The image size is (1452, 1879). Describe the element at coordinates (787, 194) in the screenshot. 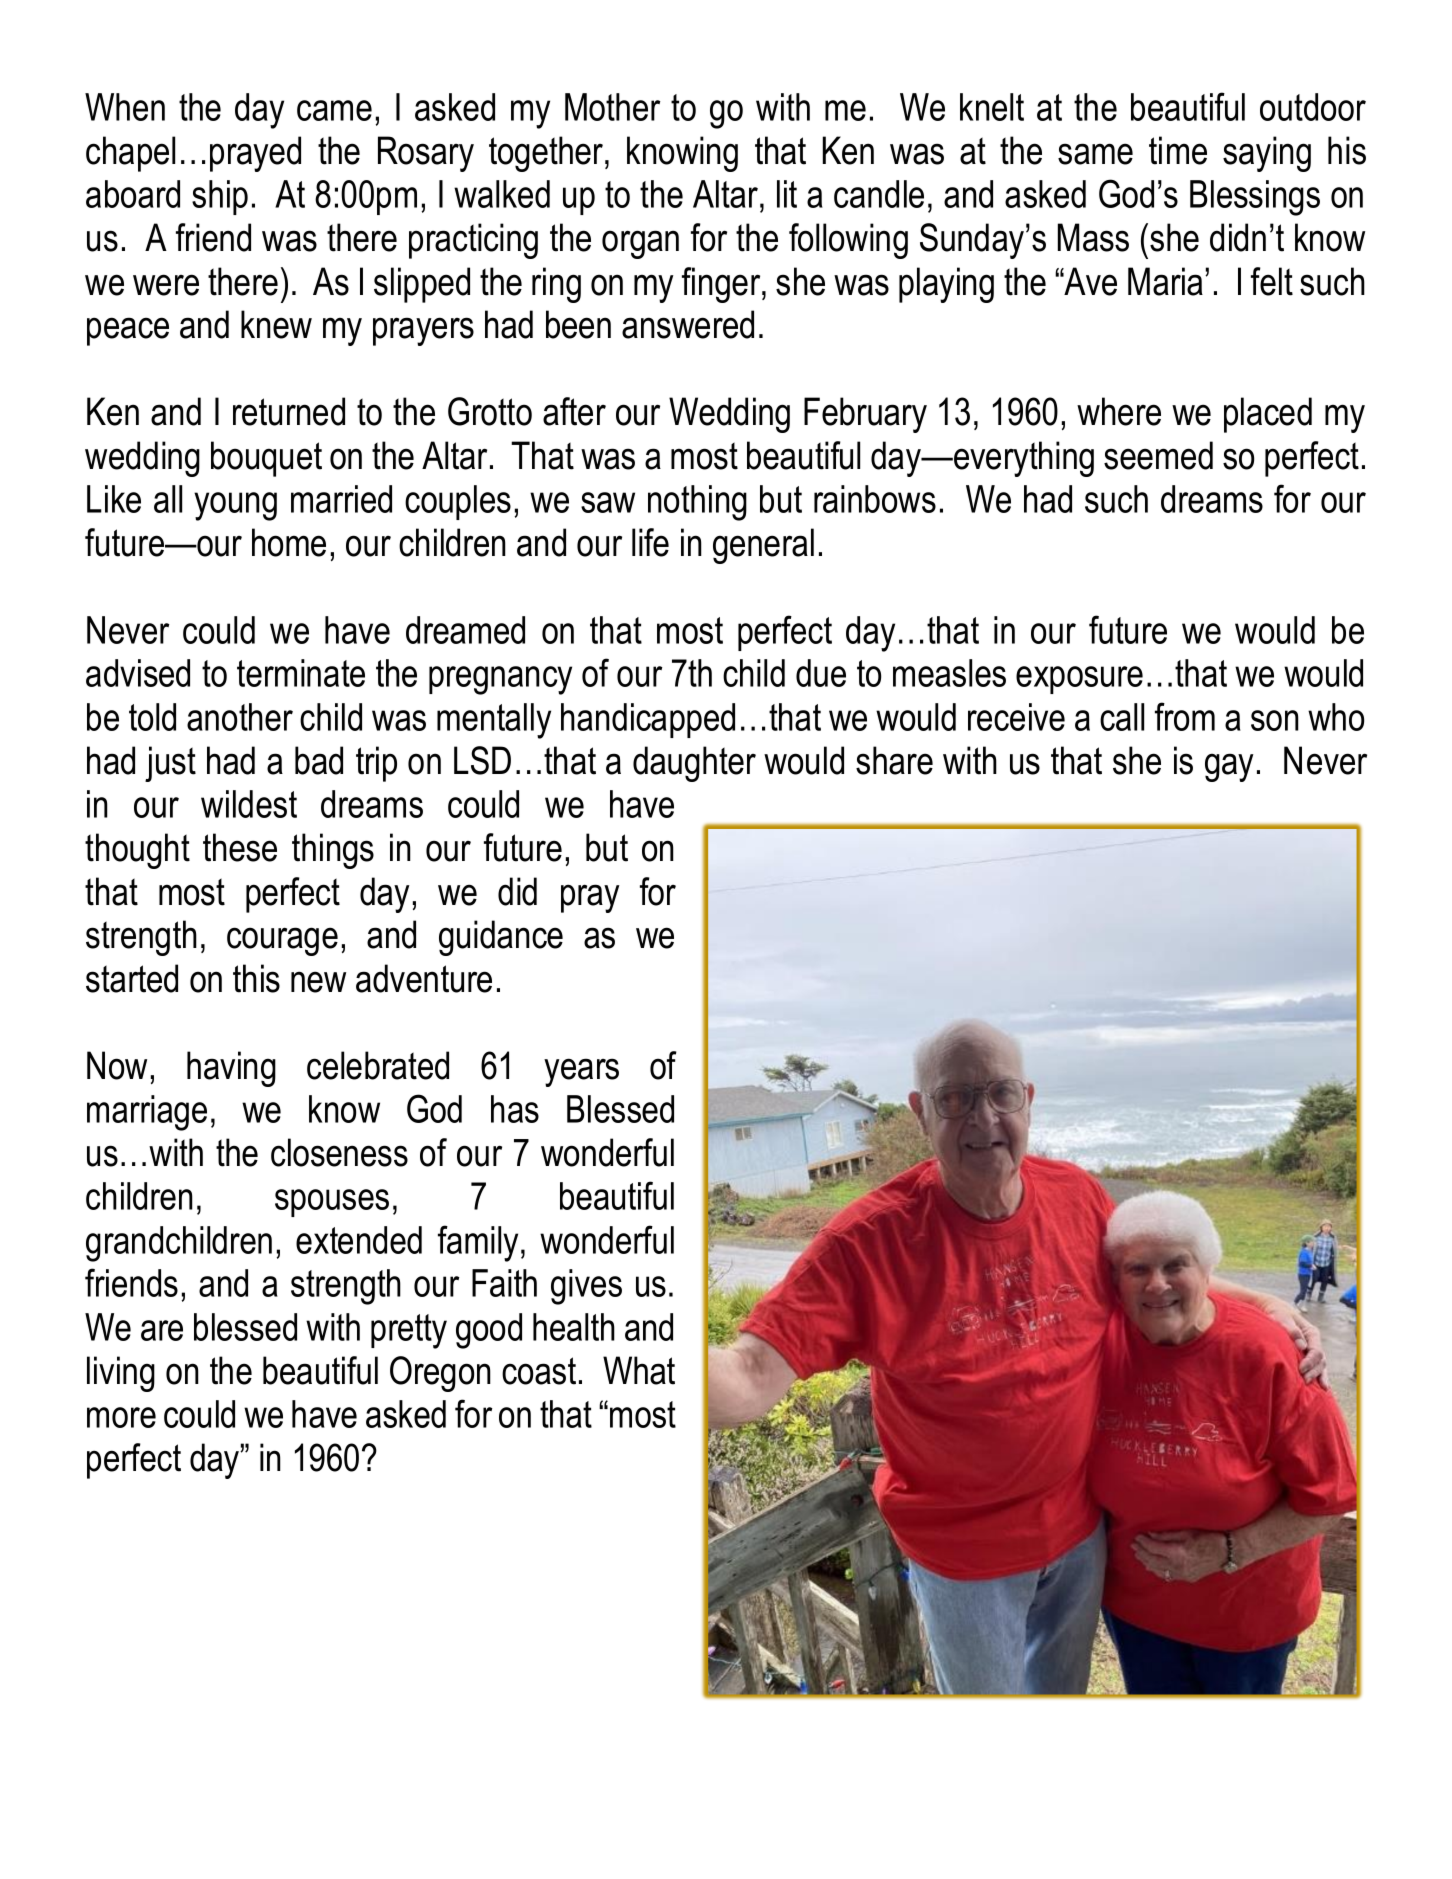

I see `lit` at that location.
